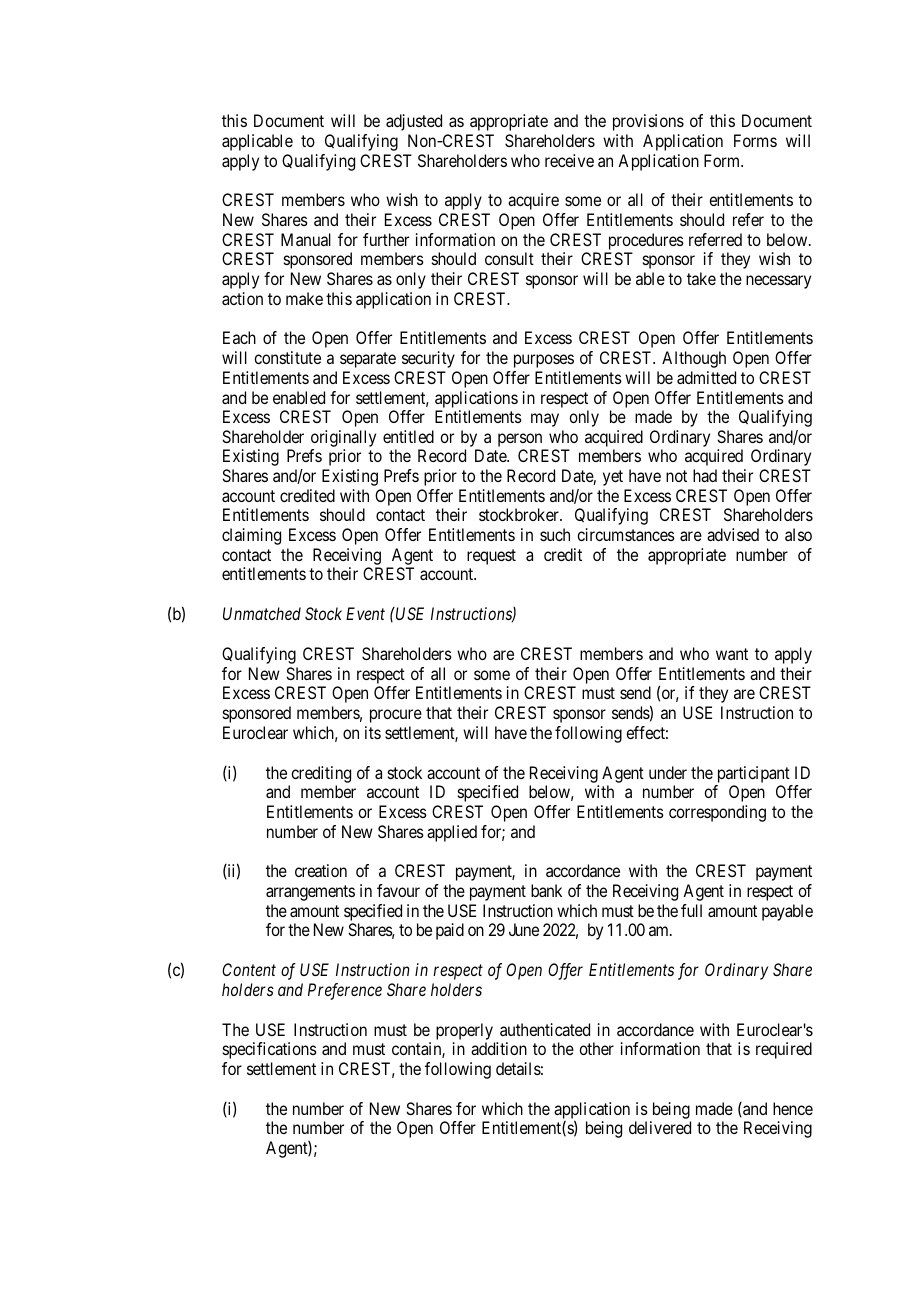 Image resolution: width=924 pixels, height=1308 pixels. Describe the element at coordinates (732, 654) in the page. I see `want` at that location.
